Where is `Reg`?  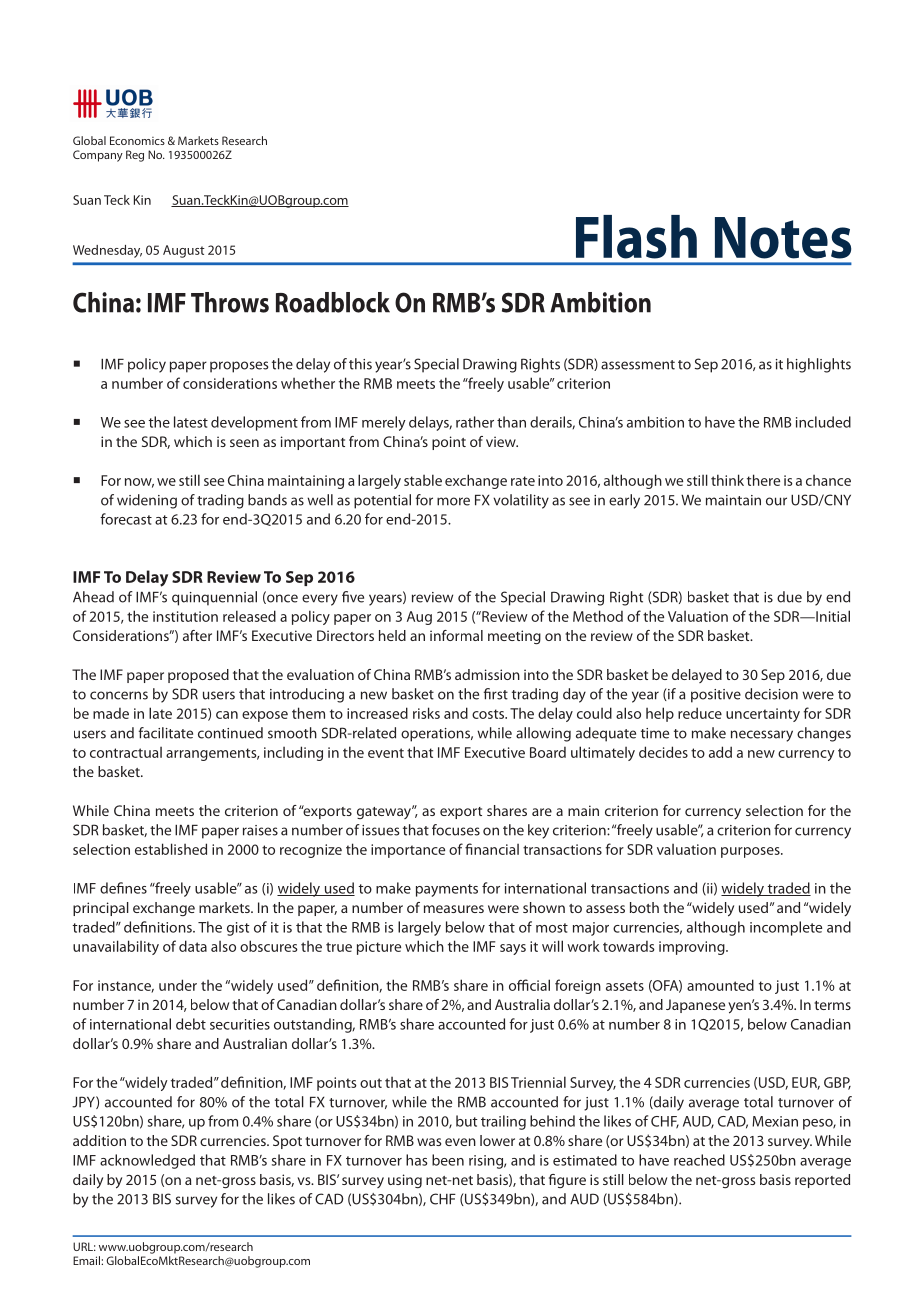
Reg is located at coordinates (135, 156).
